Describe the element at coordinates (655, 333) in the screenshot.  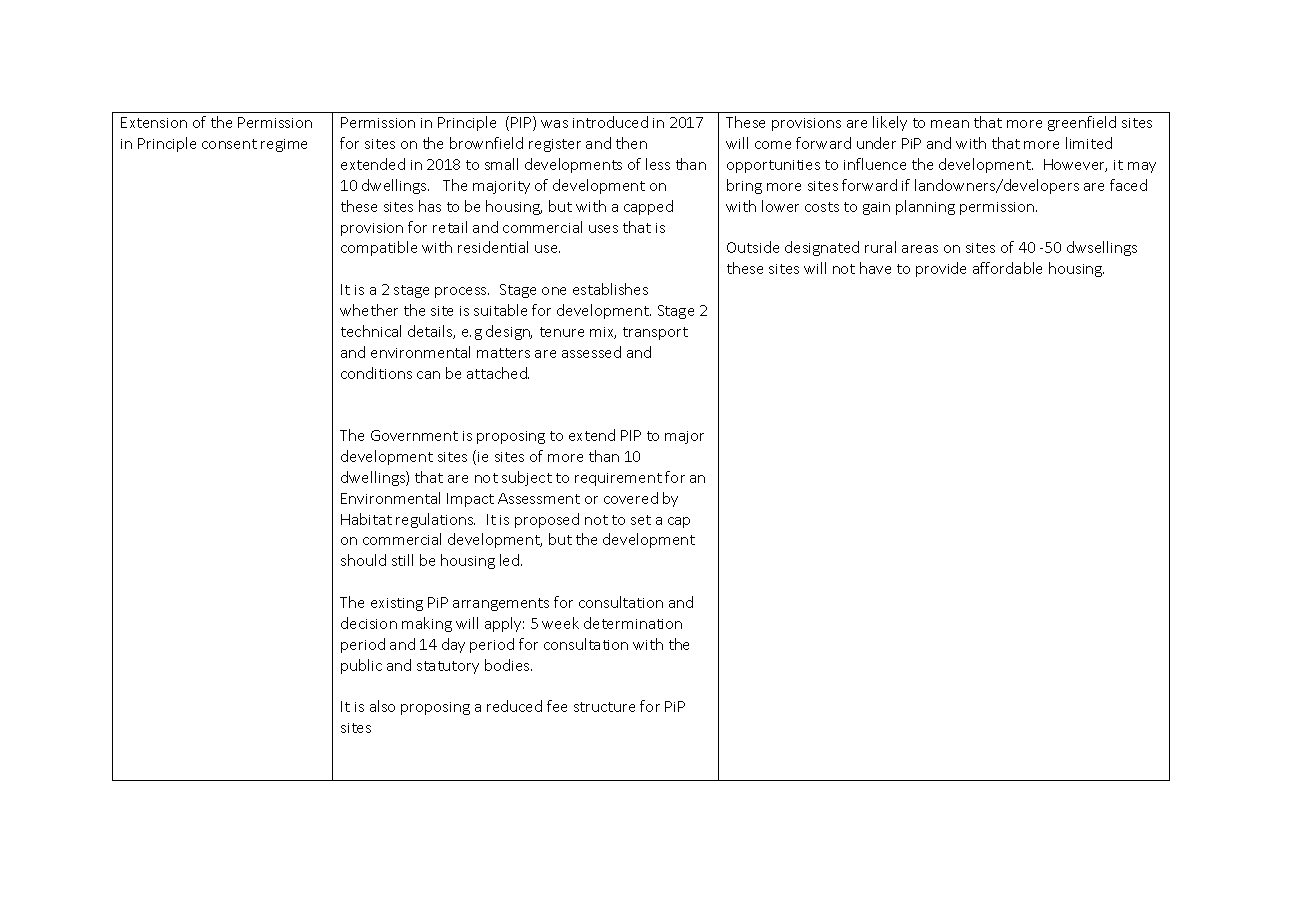
I see `transport` at that location.
